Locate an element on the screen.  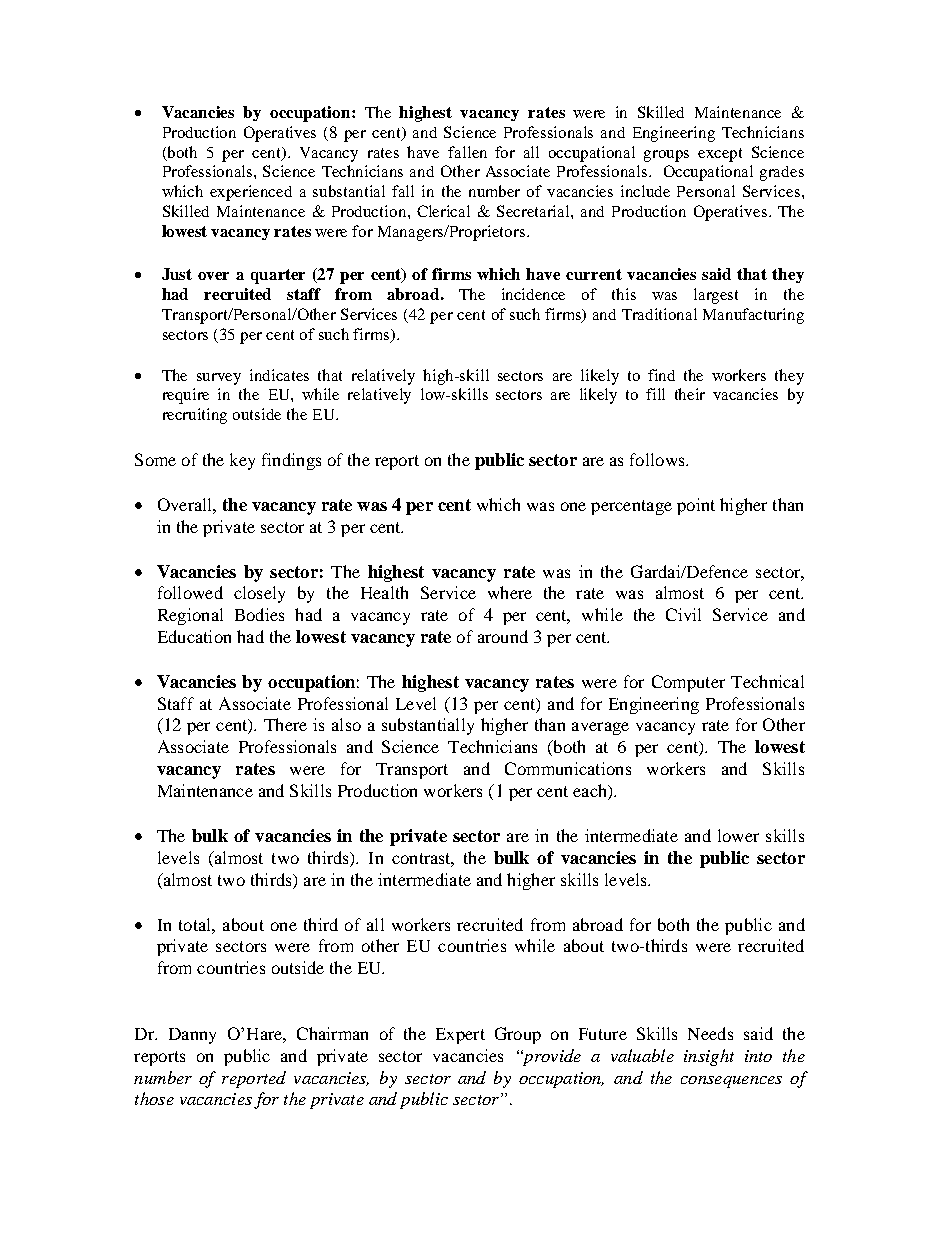
insight is located at coordinates (709, 1057).
